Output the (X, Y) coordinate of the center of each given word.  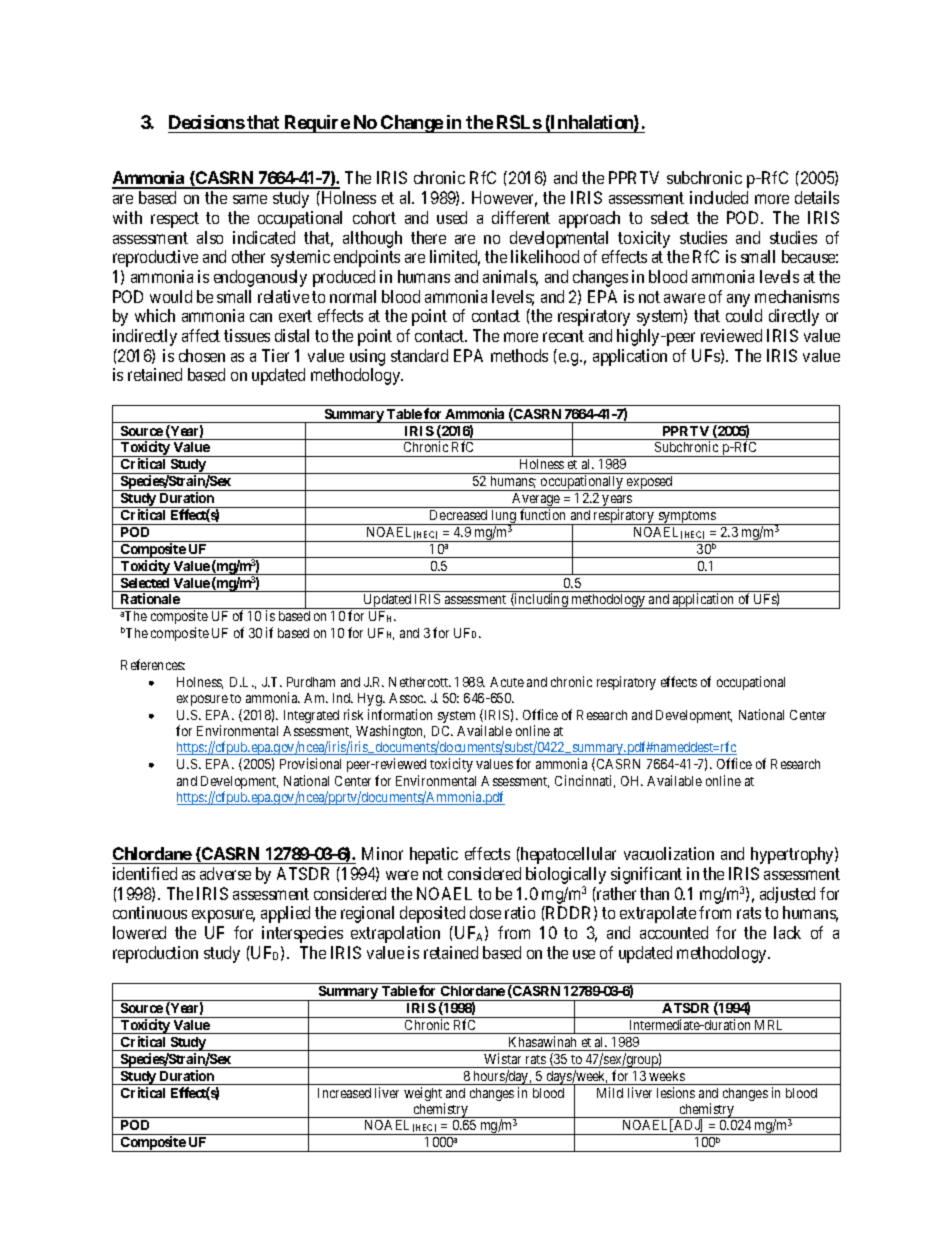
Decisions (207, 122)
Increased (344, 1093)
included (719, 197)
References (153, 664)
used (452, 217)
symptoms (686, 518)
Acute (507, 682)
